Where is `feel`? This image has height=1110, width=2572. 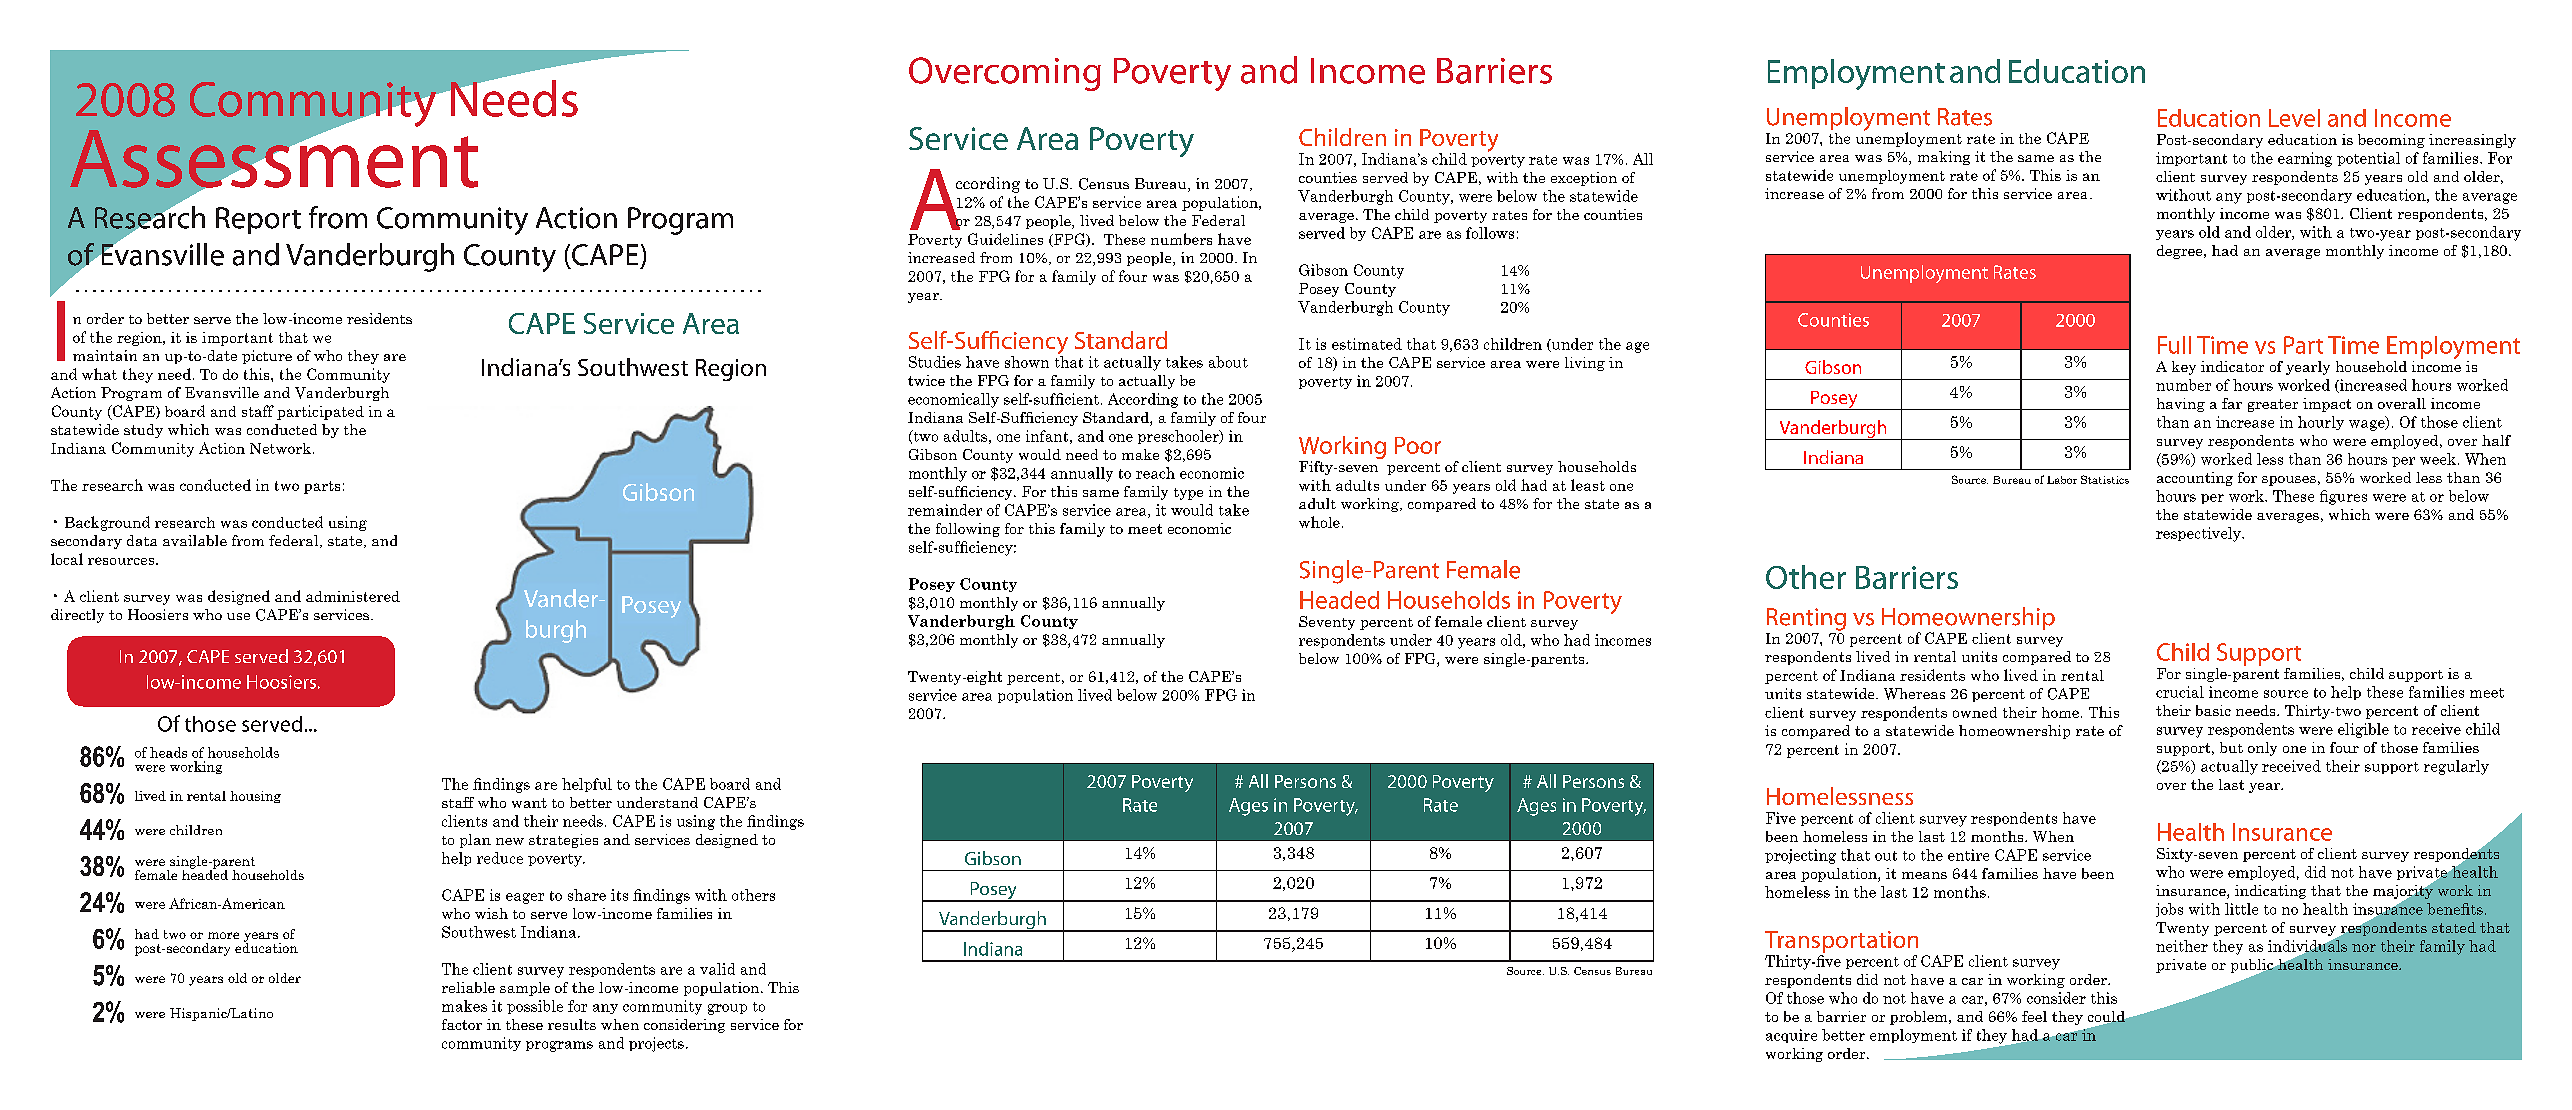
feel is located at coordinates (2034, 1016).
